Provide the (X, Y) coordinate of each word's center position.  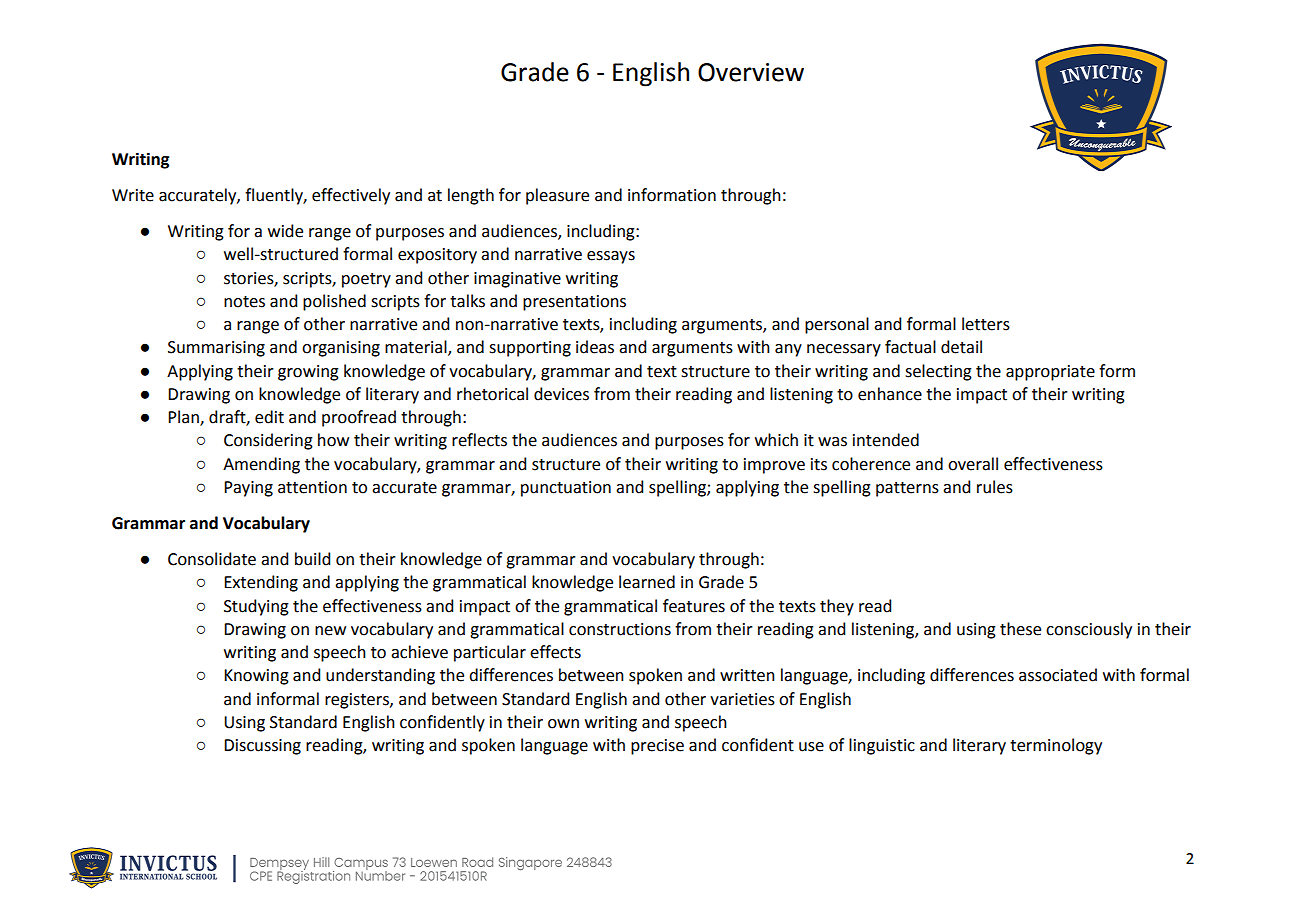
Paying (248, 489)
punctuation (566, 489)
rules (995, 487)
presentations (574, 303)
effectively (351, 196)
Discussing (262, 747)
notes (244, 302)
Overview (751, 72)
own (563, 724)
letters (986, 324)
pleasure (557, 196)
